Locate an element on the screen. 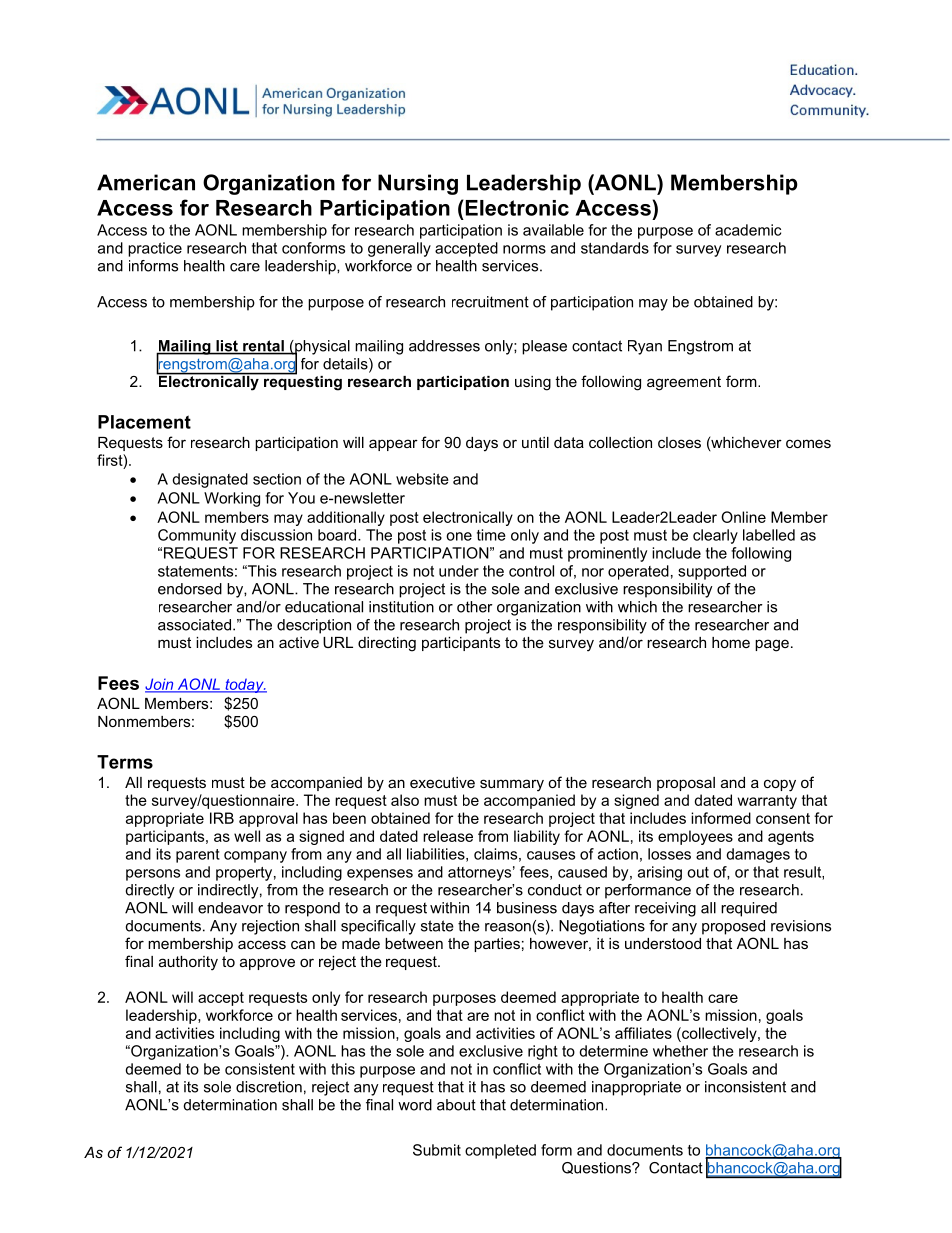 The height and width of the screenshot is (1233, 952). Community is located at coordinates (197, 536).
